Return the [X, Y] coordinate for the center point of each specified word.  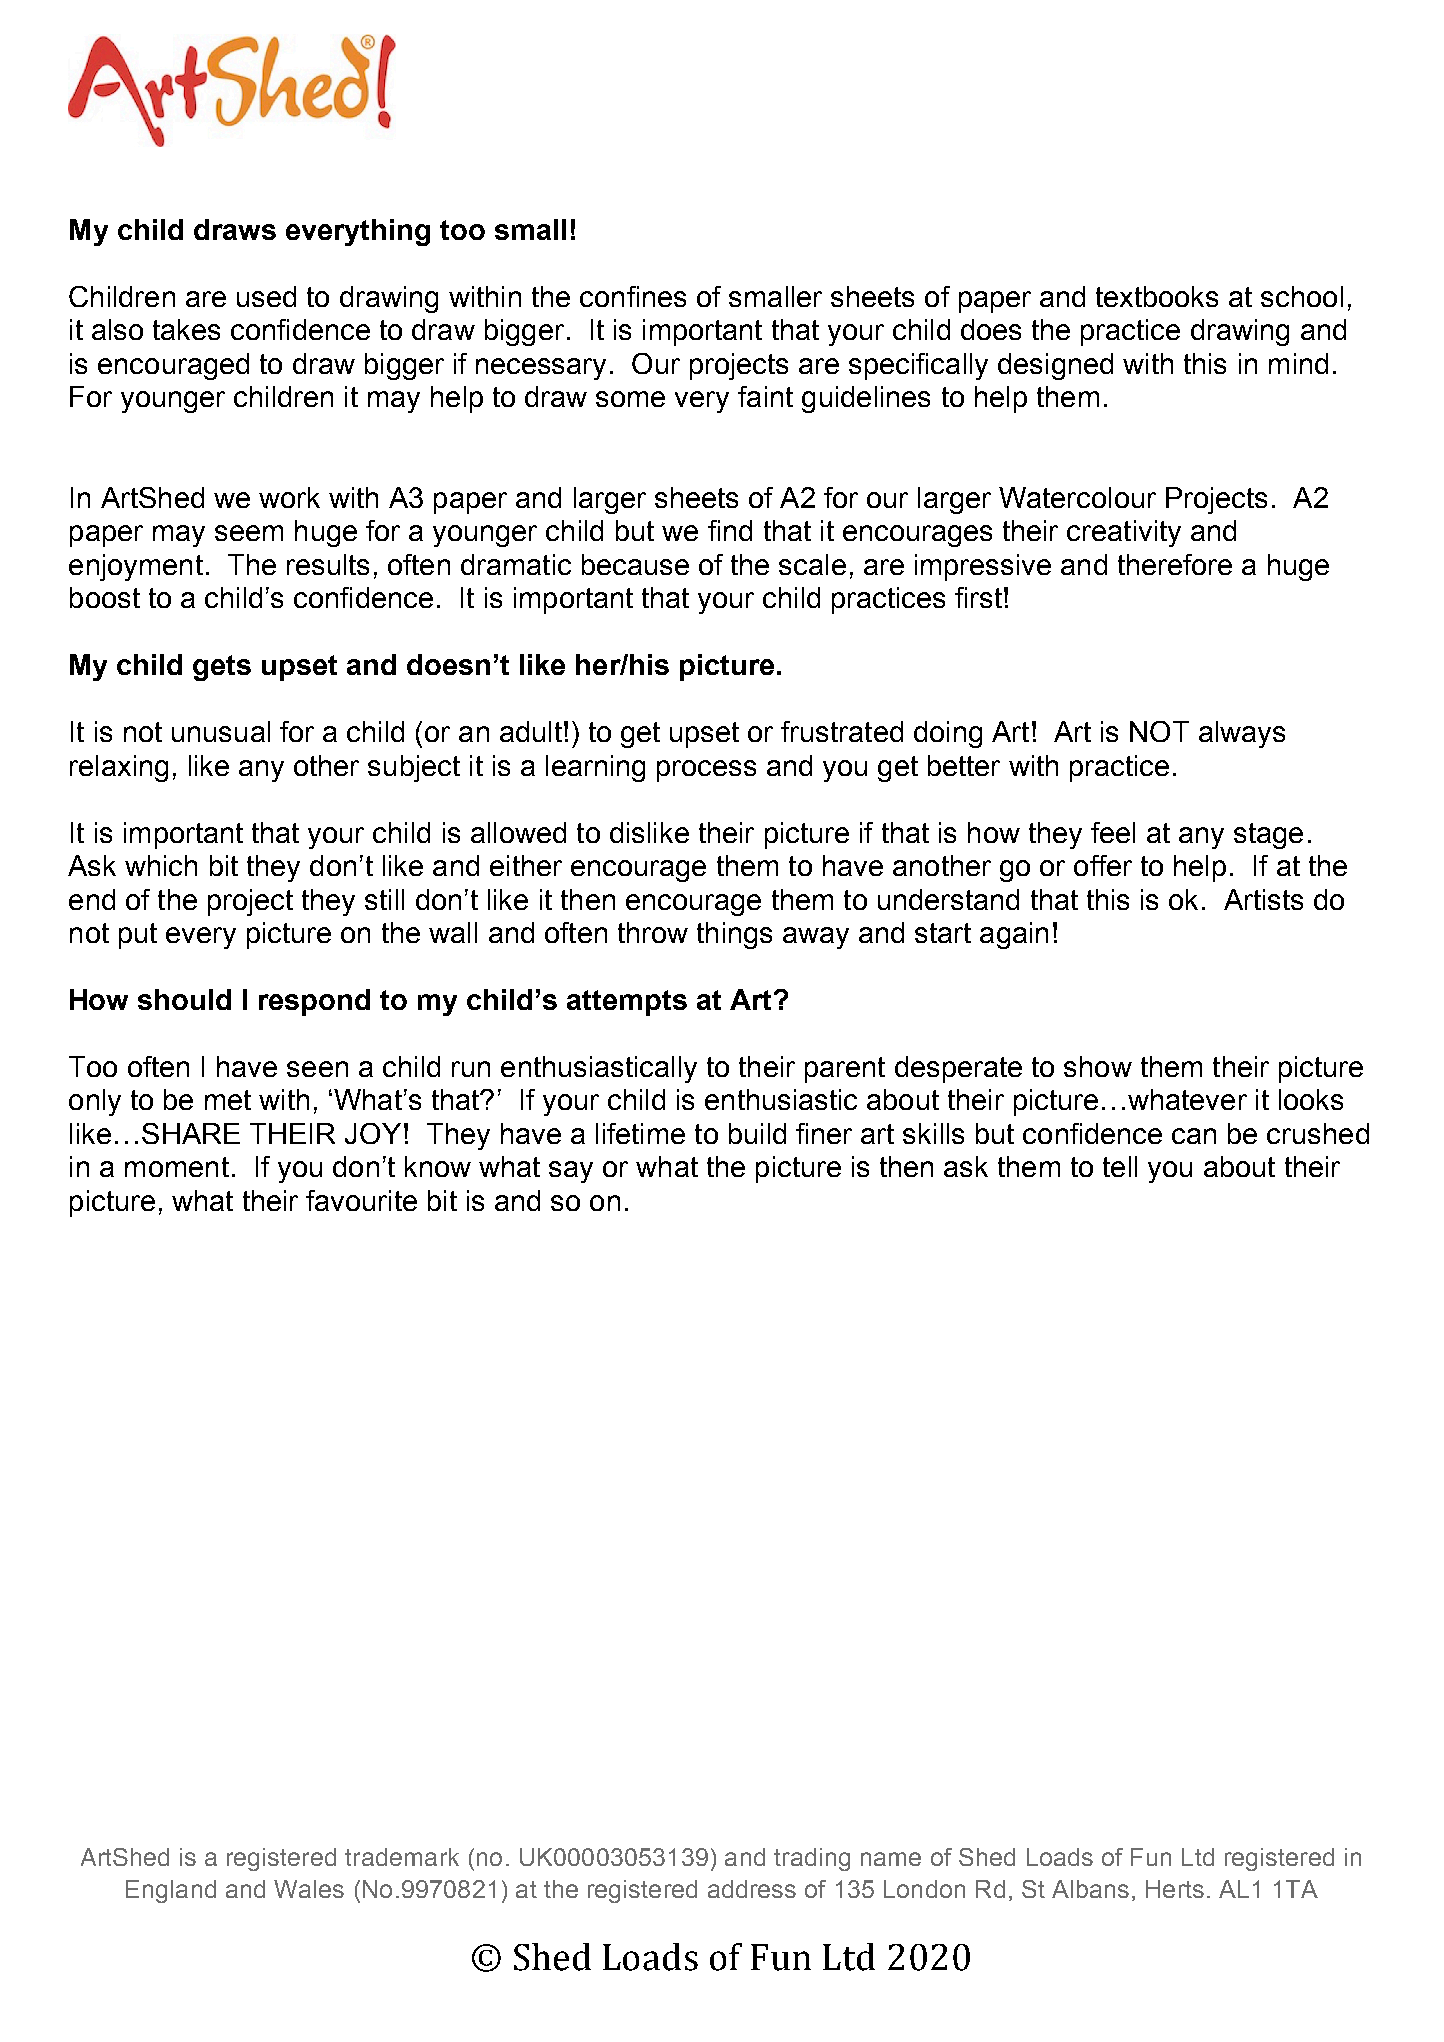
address [752, 1889]
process [706, 771]
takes [186, 329]
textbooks [1157, 296]
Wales [309, 1889]
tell [1120, 1166]
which [161, 865]
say [571, 1172]
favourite [361, 1200]
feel [1113, 832]
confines [633, 296]
